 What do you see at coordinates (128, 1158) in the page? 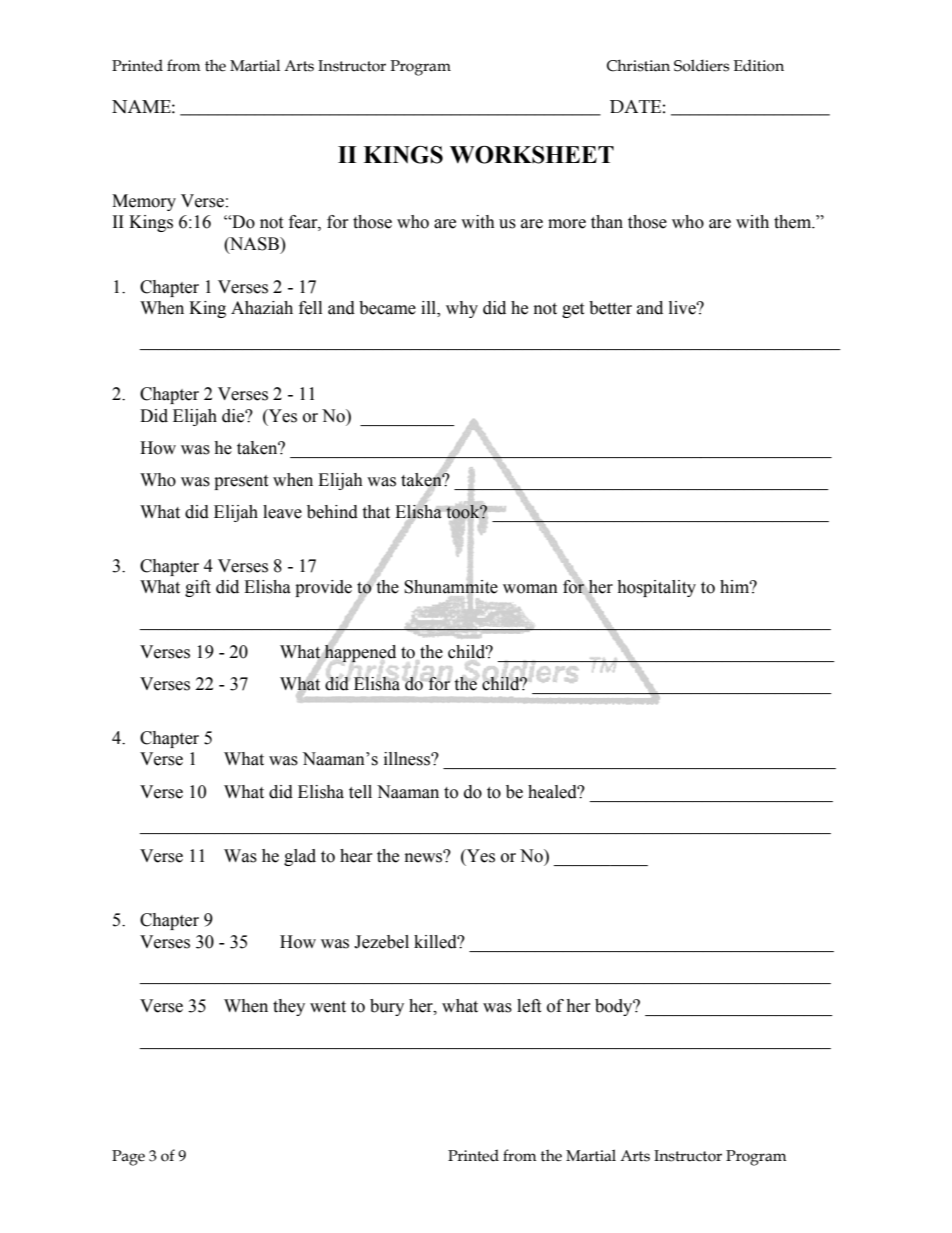
I see `Page` at bounding box center [128, 1158].
